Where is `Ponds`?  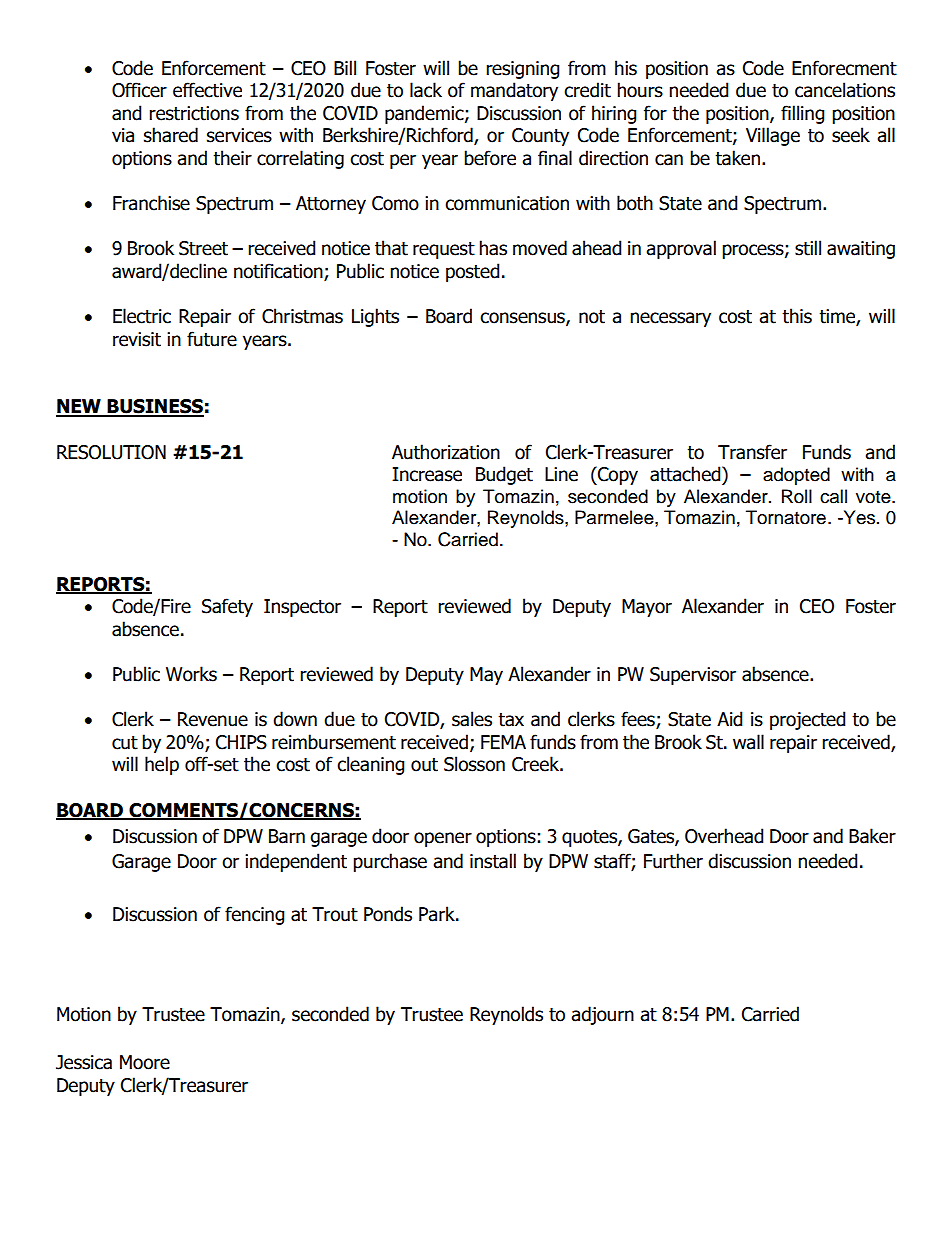
Ponds is located at coordinates (388, 914).
